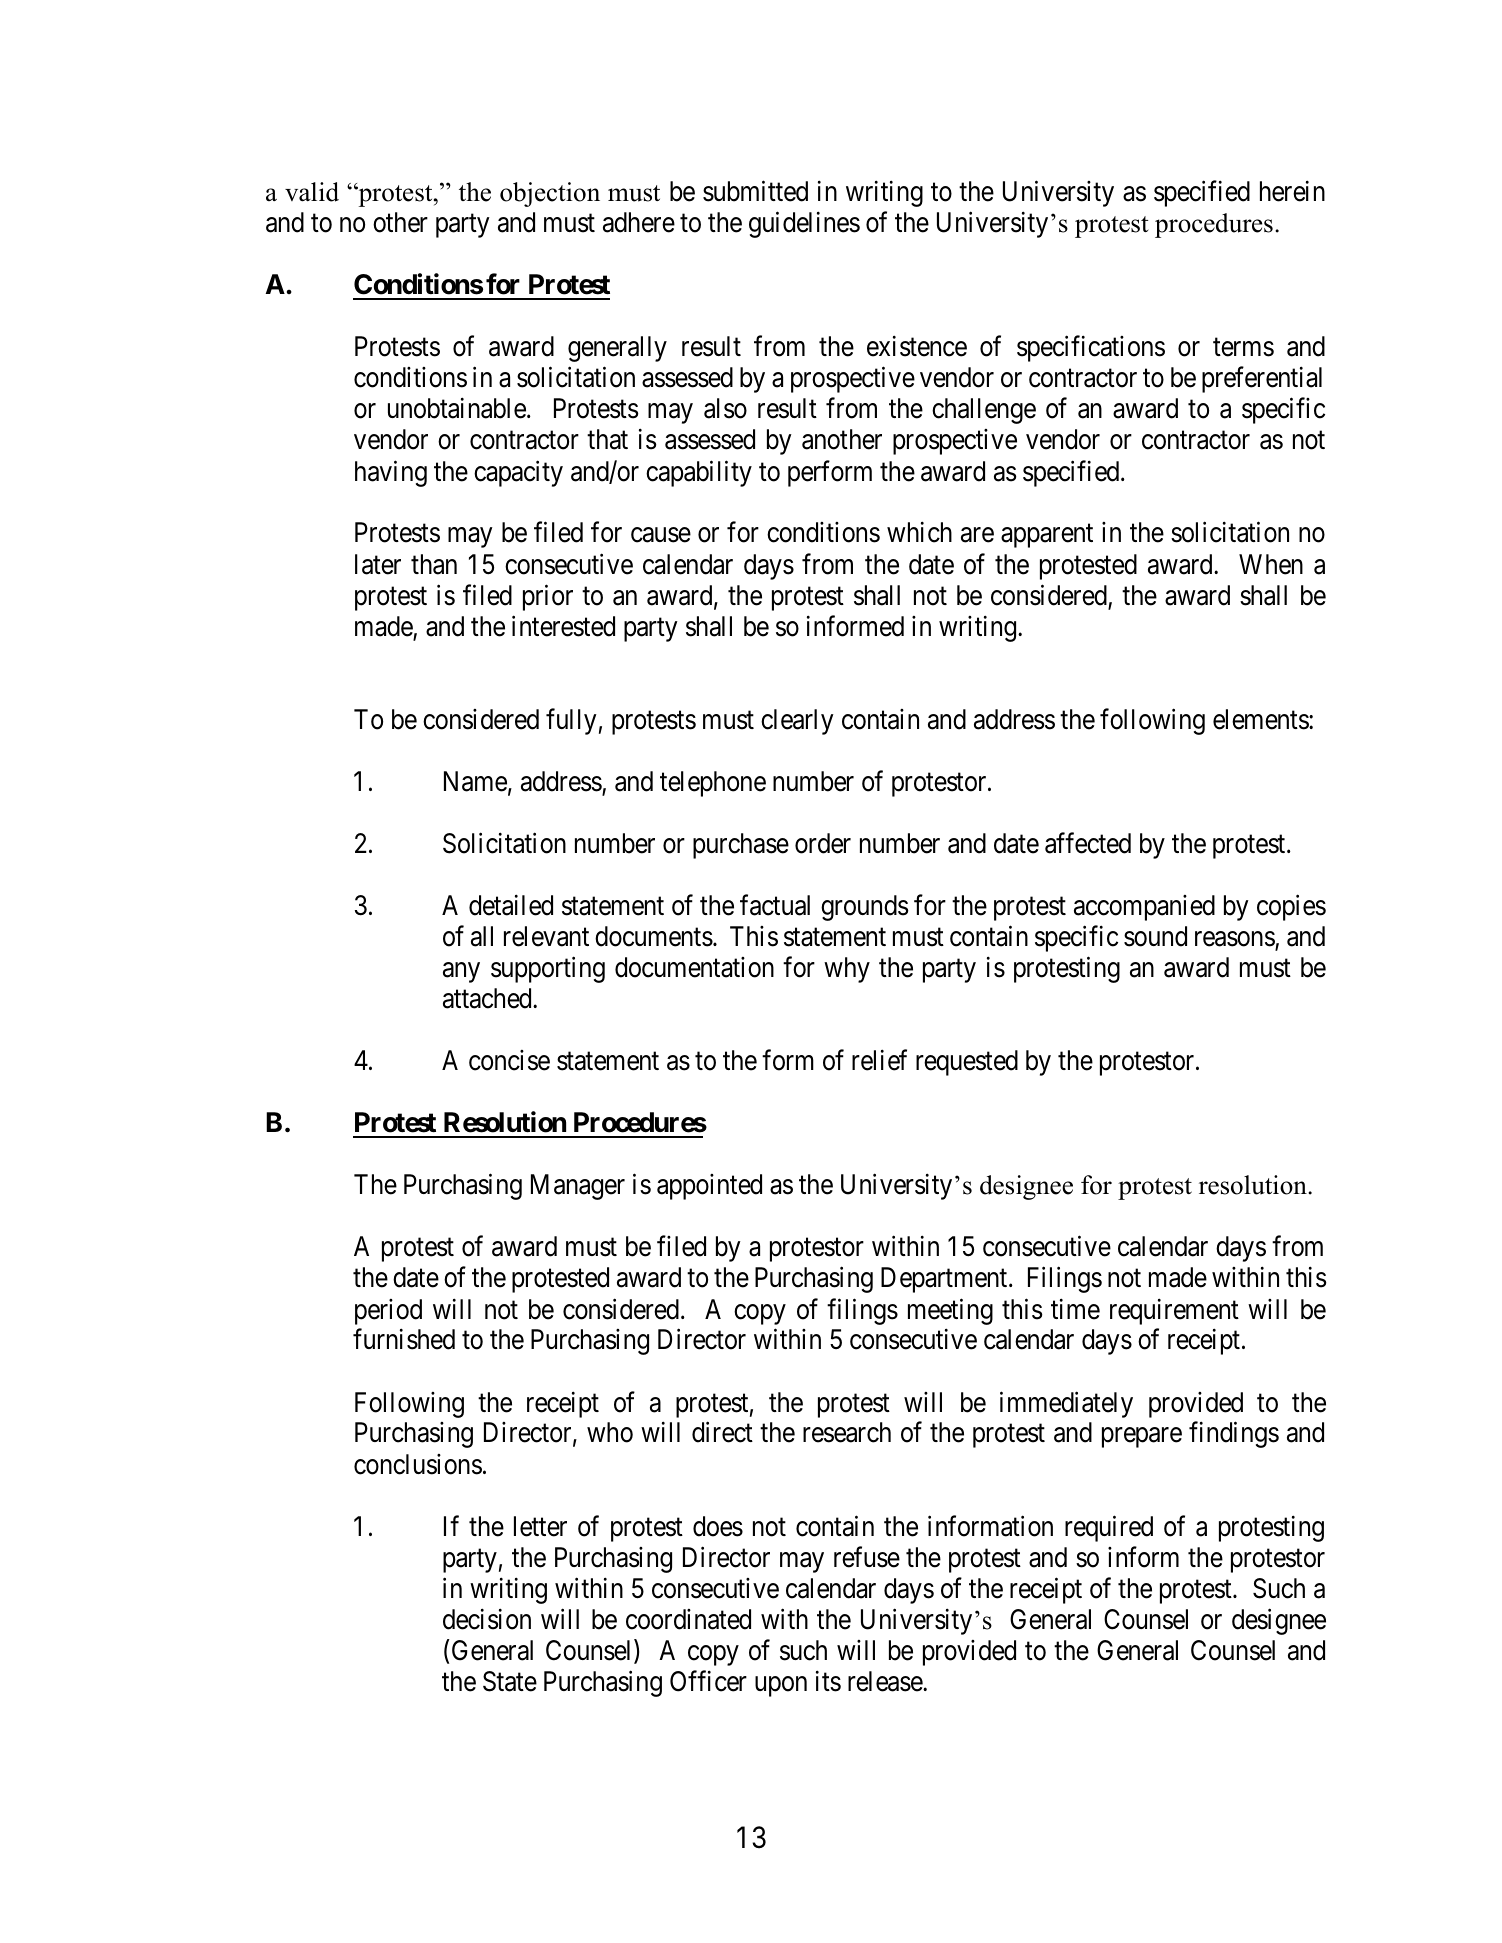  Describe the element at coordinates (1292, 191) in the screenshot. I see `herein` at that location.
